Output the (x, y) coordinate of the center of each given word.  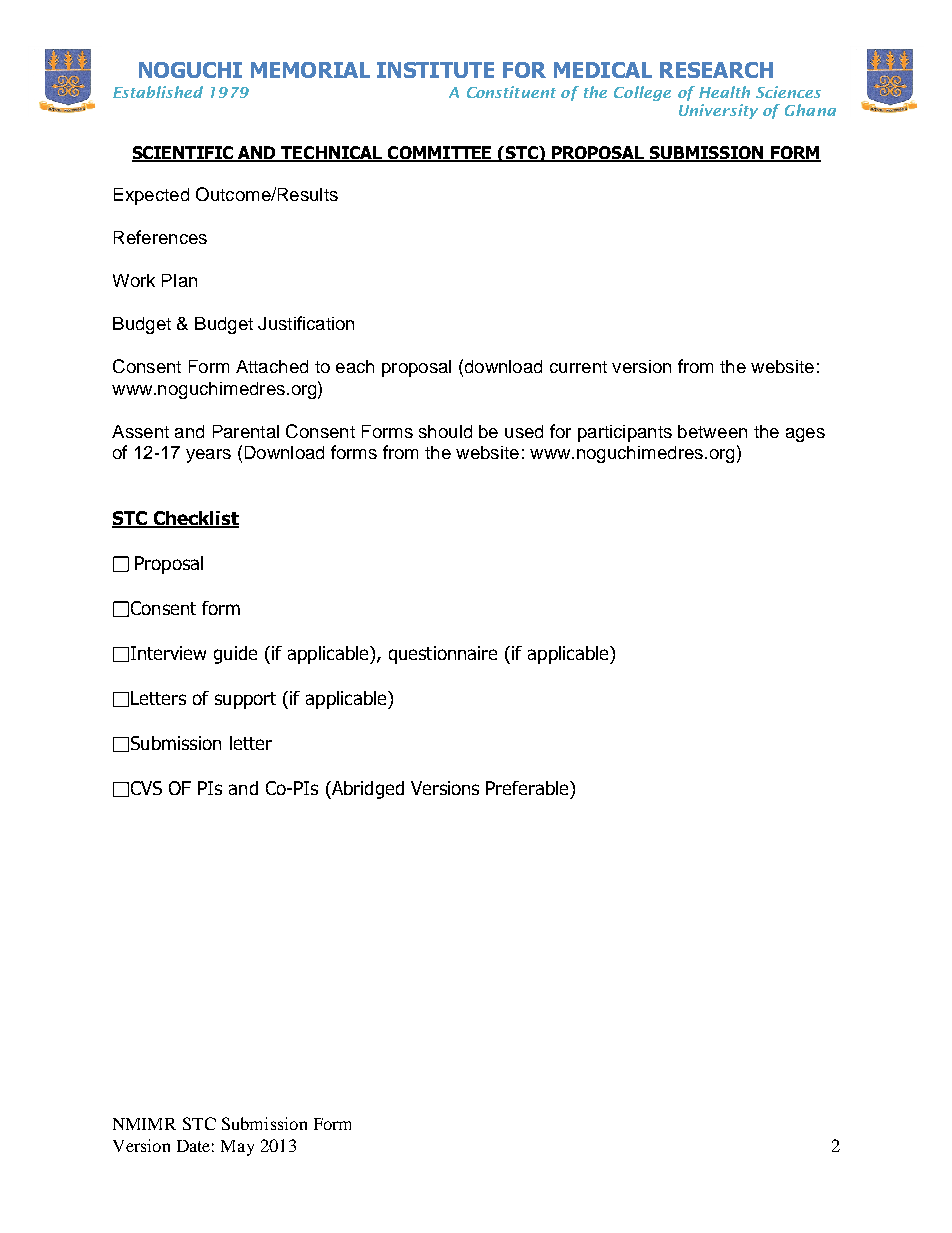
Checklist (195, 519)
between (712, 431)
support (245, 700)
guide (235, 655)
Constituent (511, 92)
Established (158, 92)
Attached (272, 366)
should (445, 431)
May (237, 1148)
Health (724, 92)
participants (625, 433)
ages (805, 435)
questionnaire (443, 655)
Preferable (528, 788)
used (524, 431)
